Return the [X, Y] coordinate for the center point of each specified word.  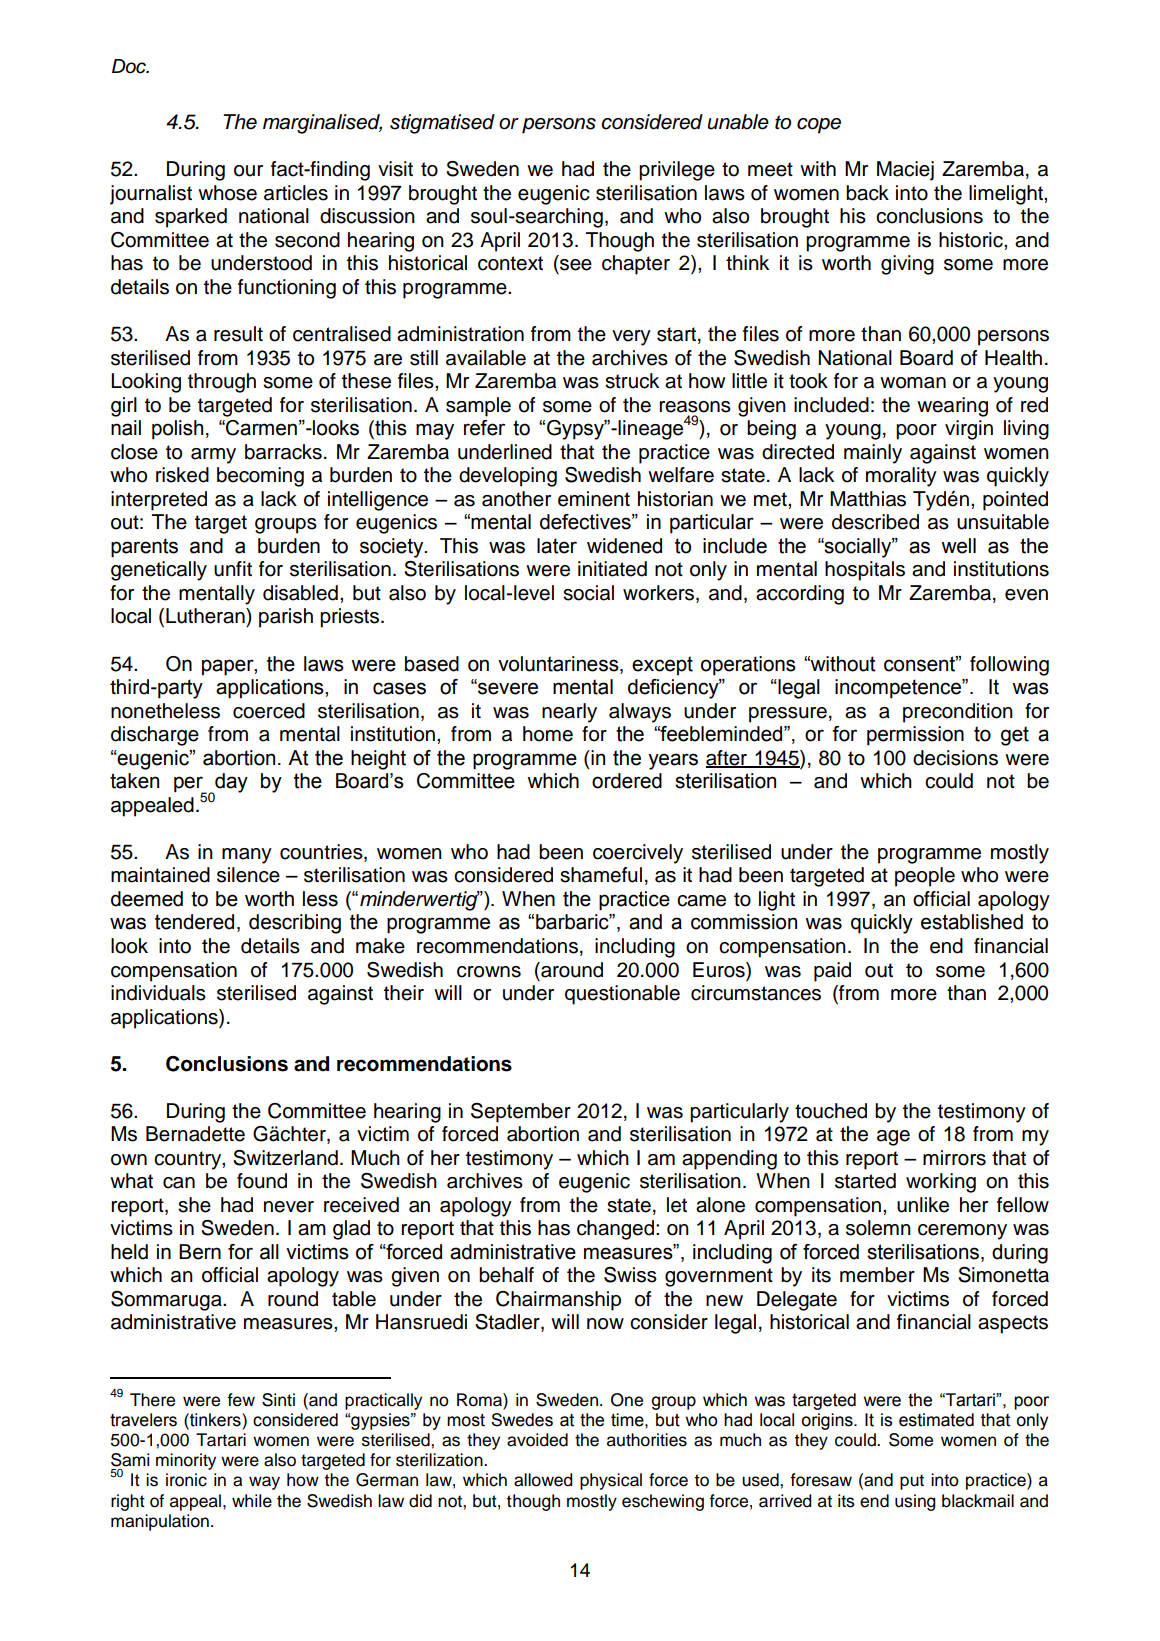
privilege [677, 171]
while [252, 1501]
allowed [543, 1480]
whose [227, 193]
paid [832, 972]
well [958, 546]
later [557, 546]
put [912, 1482]
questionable [622, 995]
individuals [158, 993]
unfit [233, 569]
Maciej [905, 171]
